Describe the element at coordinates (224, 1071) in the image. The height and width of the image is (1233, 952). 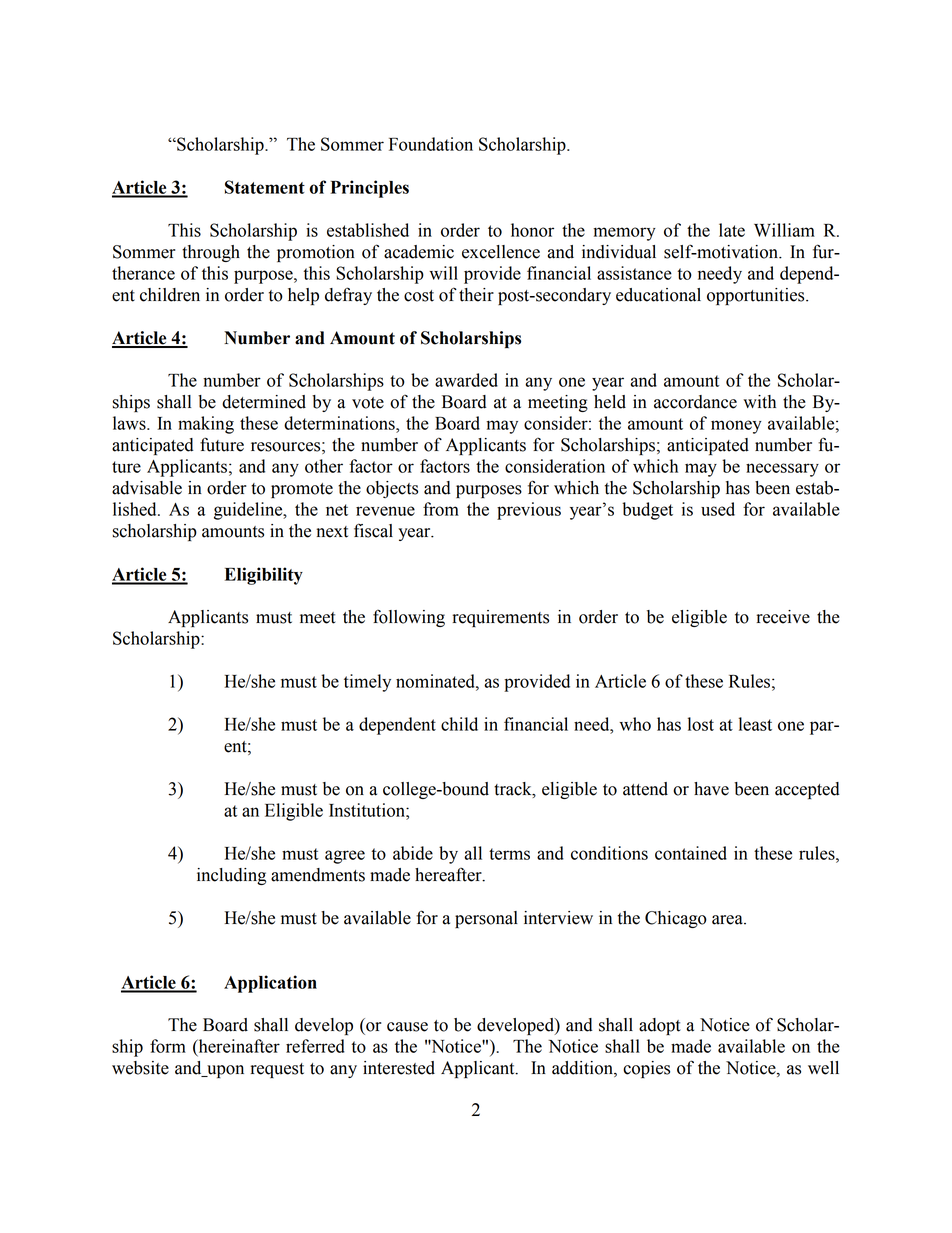
I see `upon` at that location.
